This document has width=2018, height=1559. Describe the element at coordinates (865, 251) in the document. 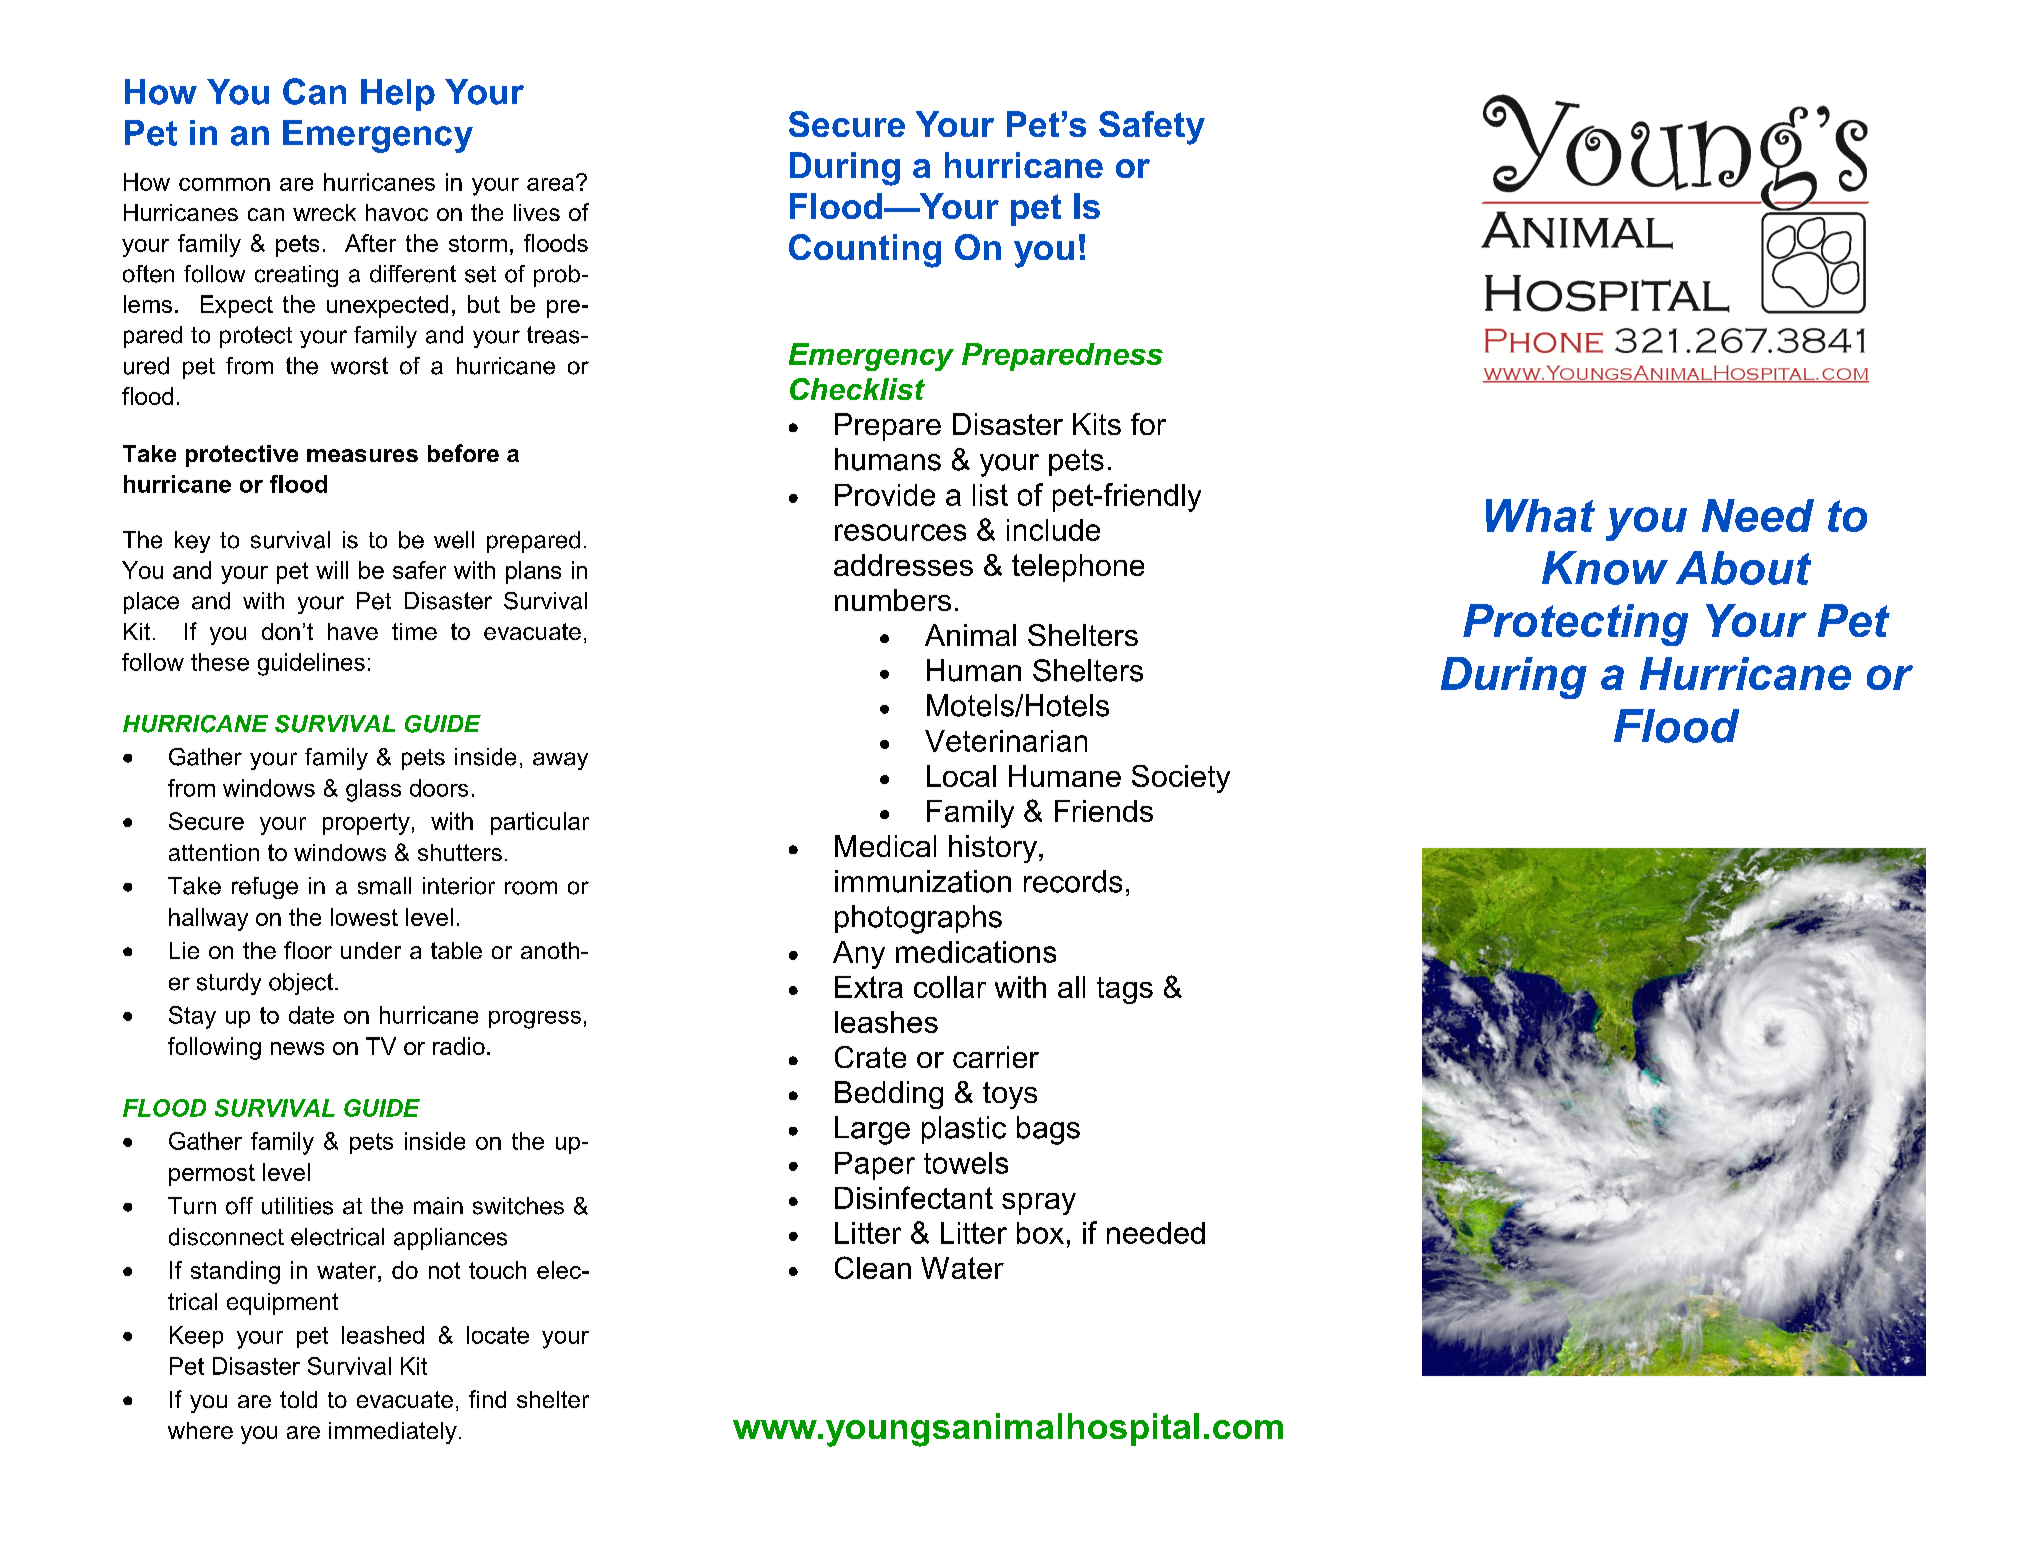

I see `Counting` at that location.
